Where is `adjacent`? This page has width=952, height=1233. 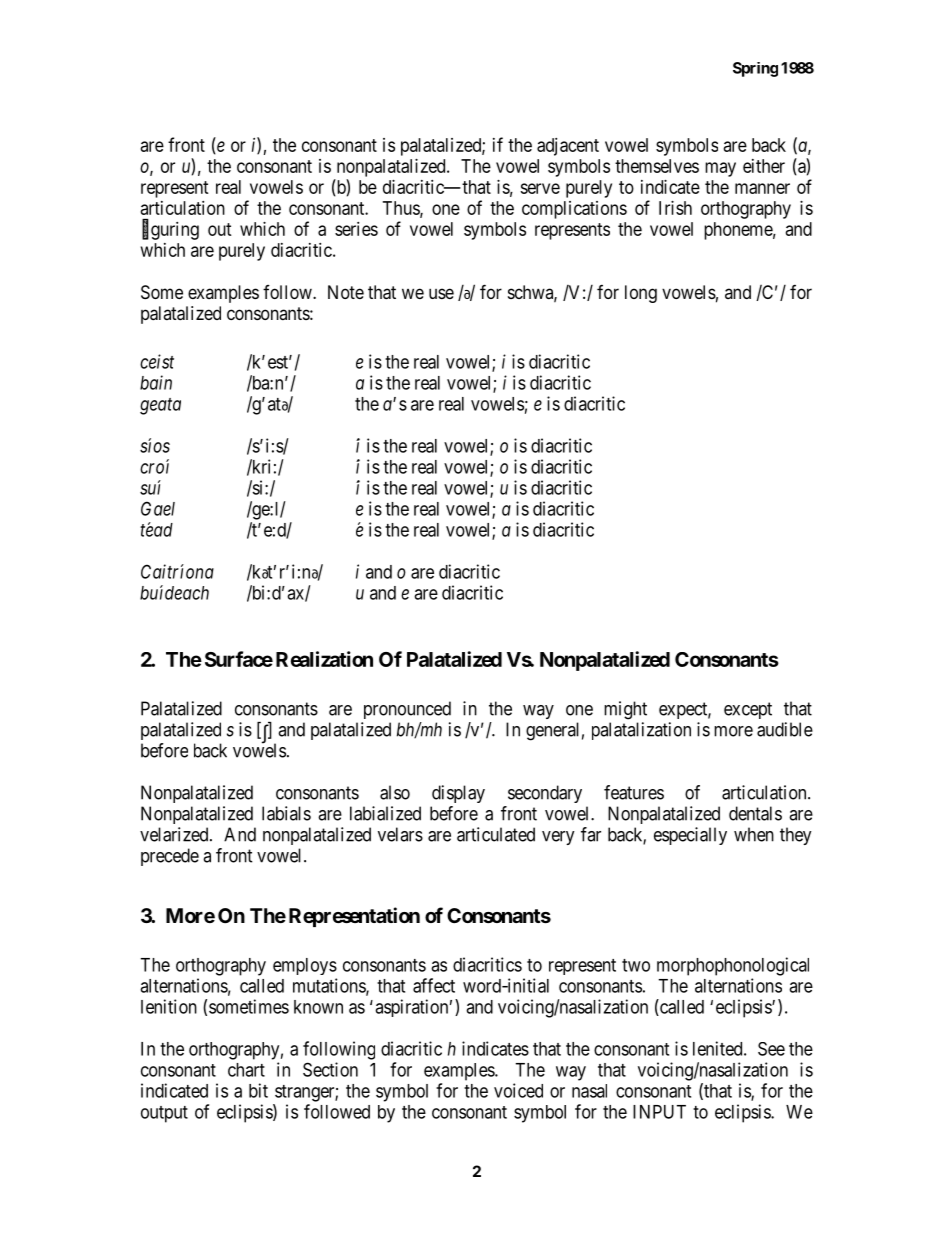 adjacent is located at coordinates (568, 147).
